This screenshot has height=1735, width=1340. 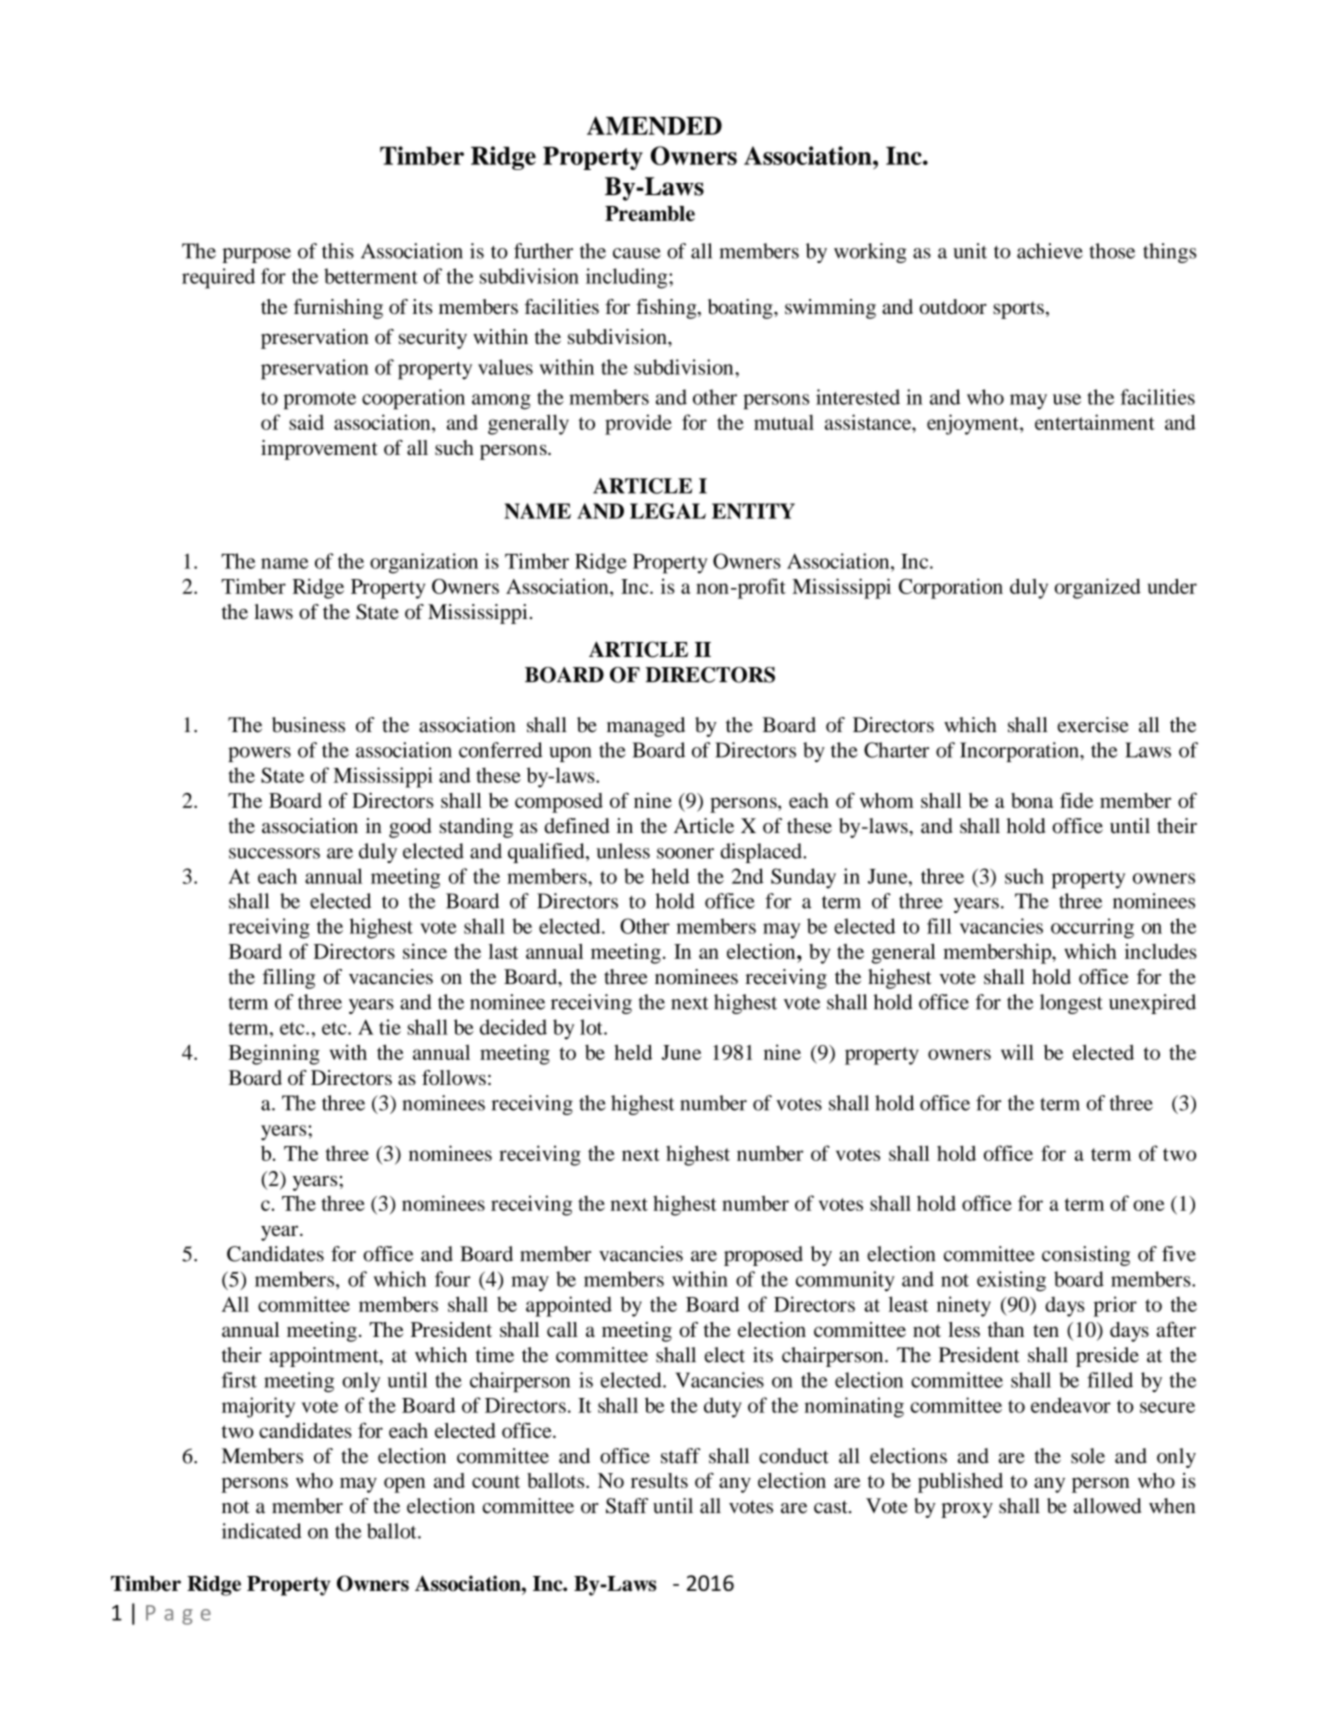 I want to click on achieve, so click(x=1050, y=251).
